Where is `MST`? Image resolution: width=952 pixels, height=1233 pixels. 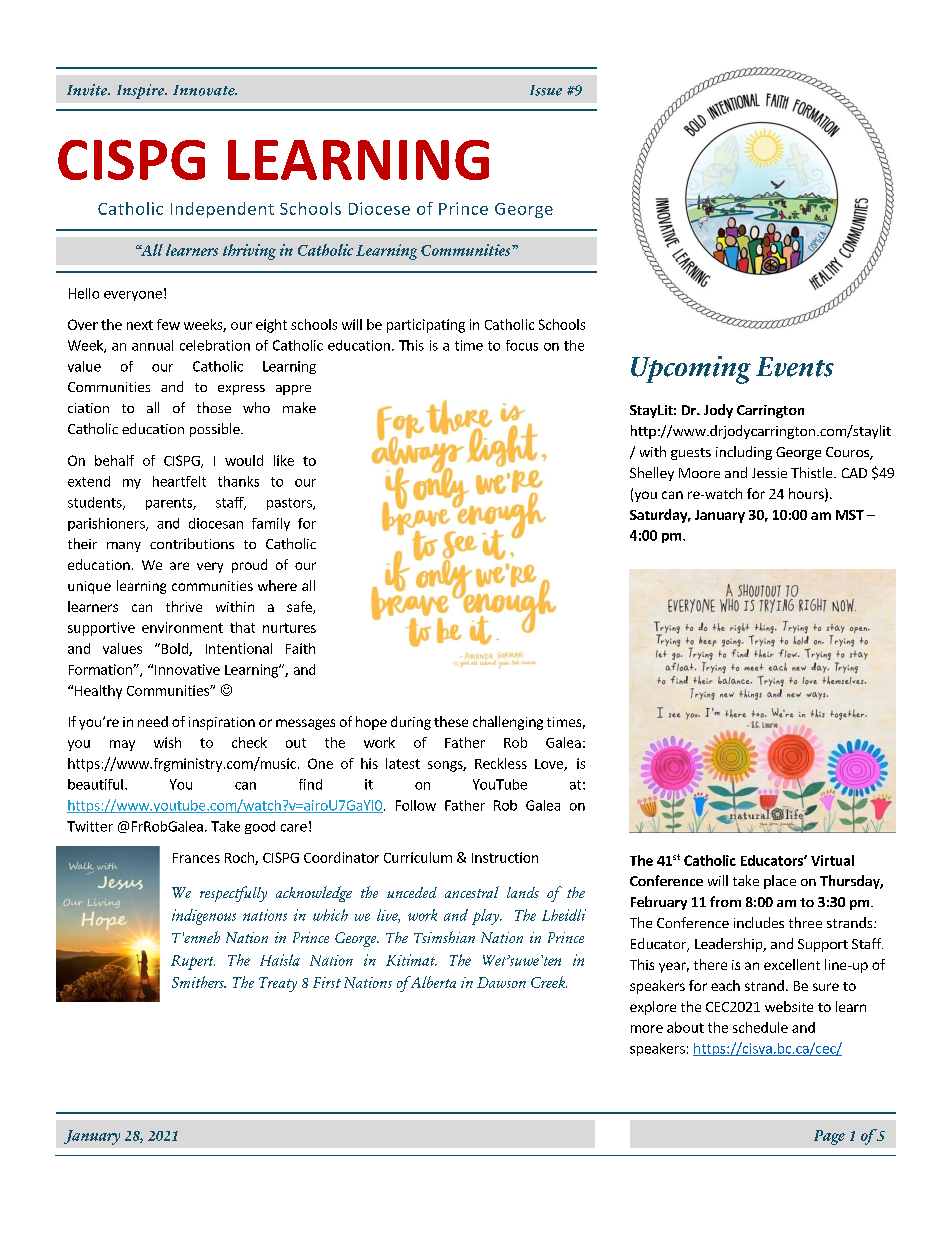 MST is located at coordinates (850, 515).
